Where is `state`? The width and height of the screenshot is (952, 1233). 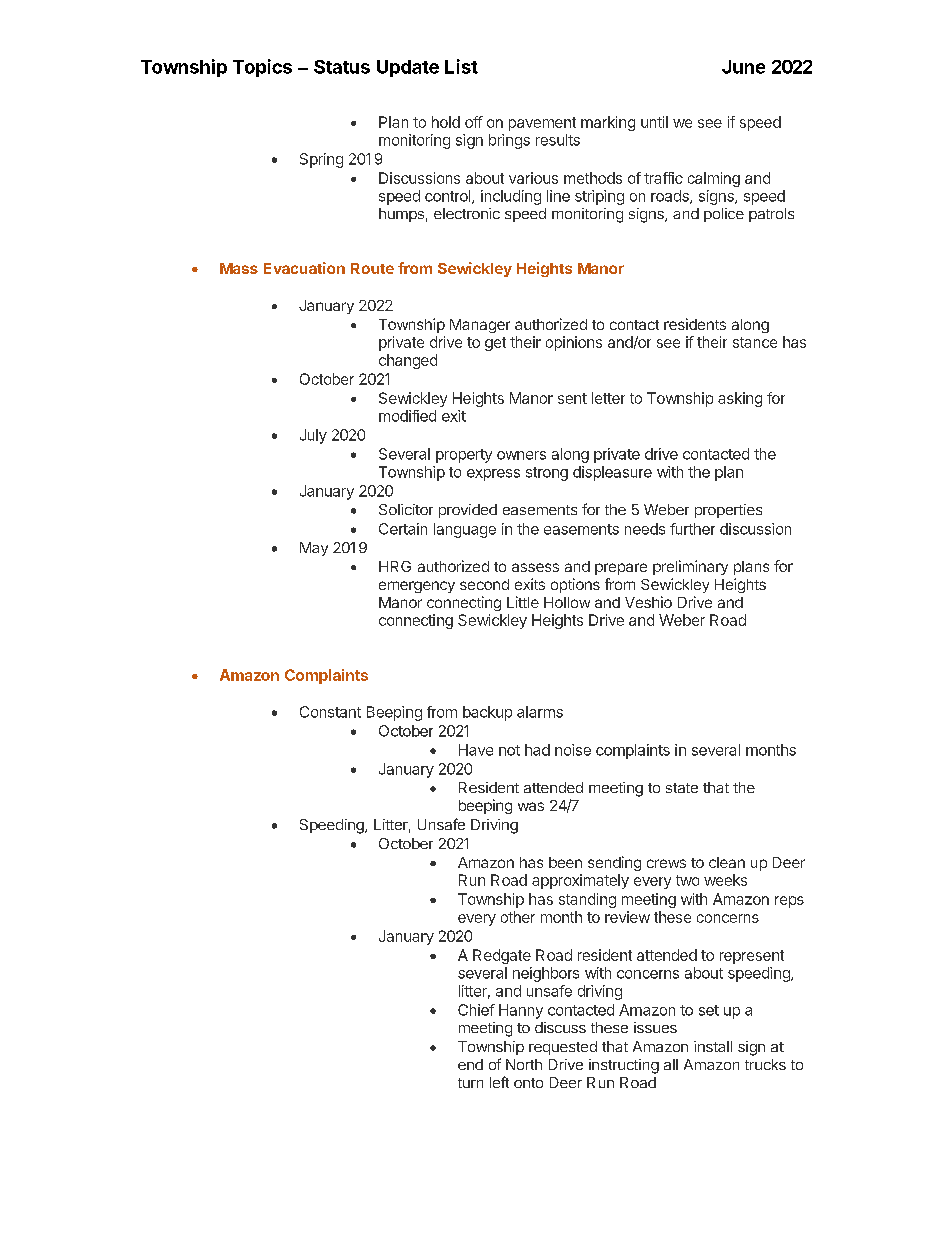 state is located at coordinates (682, 788).
